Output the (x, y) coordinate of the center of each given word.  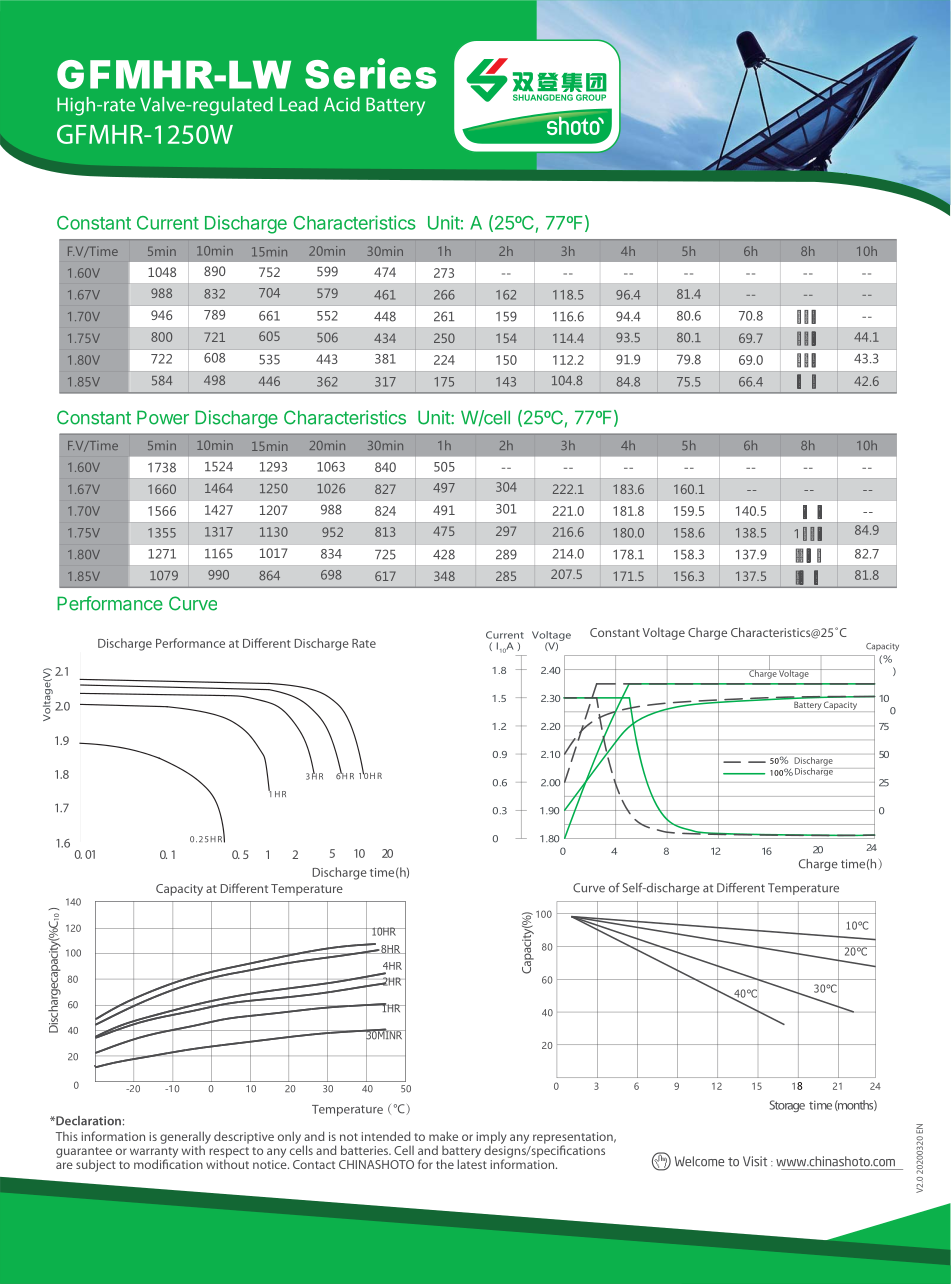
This (67, 1136)
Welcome (699, 1161)
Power (163, 417)
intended (386, 1136)
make (443, 1136)
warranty (154, 1153)
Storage (787, 1106)
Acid (342, 104)
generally (185, 1137)
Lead (299, 104)
